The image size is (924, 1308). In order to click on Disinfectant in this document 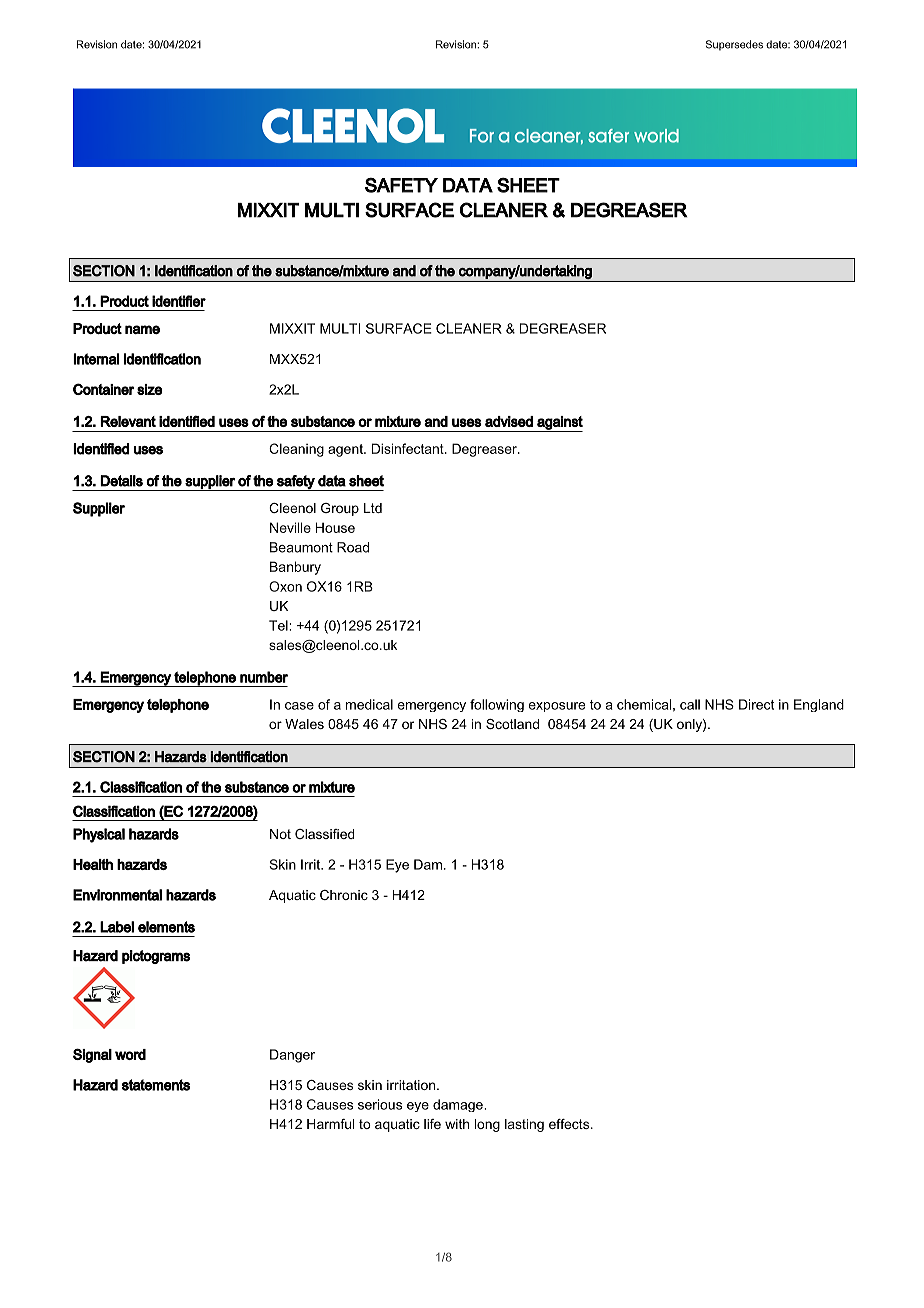, I will do `click(409, 448)`.
